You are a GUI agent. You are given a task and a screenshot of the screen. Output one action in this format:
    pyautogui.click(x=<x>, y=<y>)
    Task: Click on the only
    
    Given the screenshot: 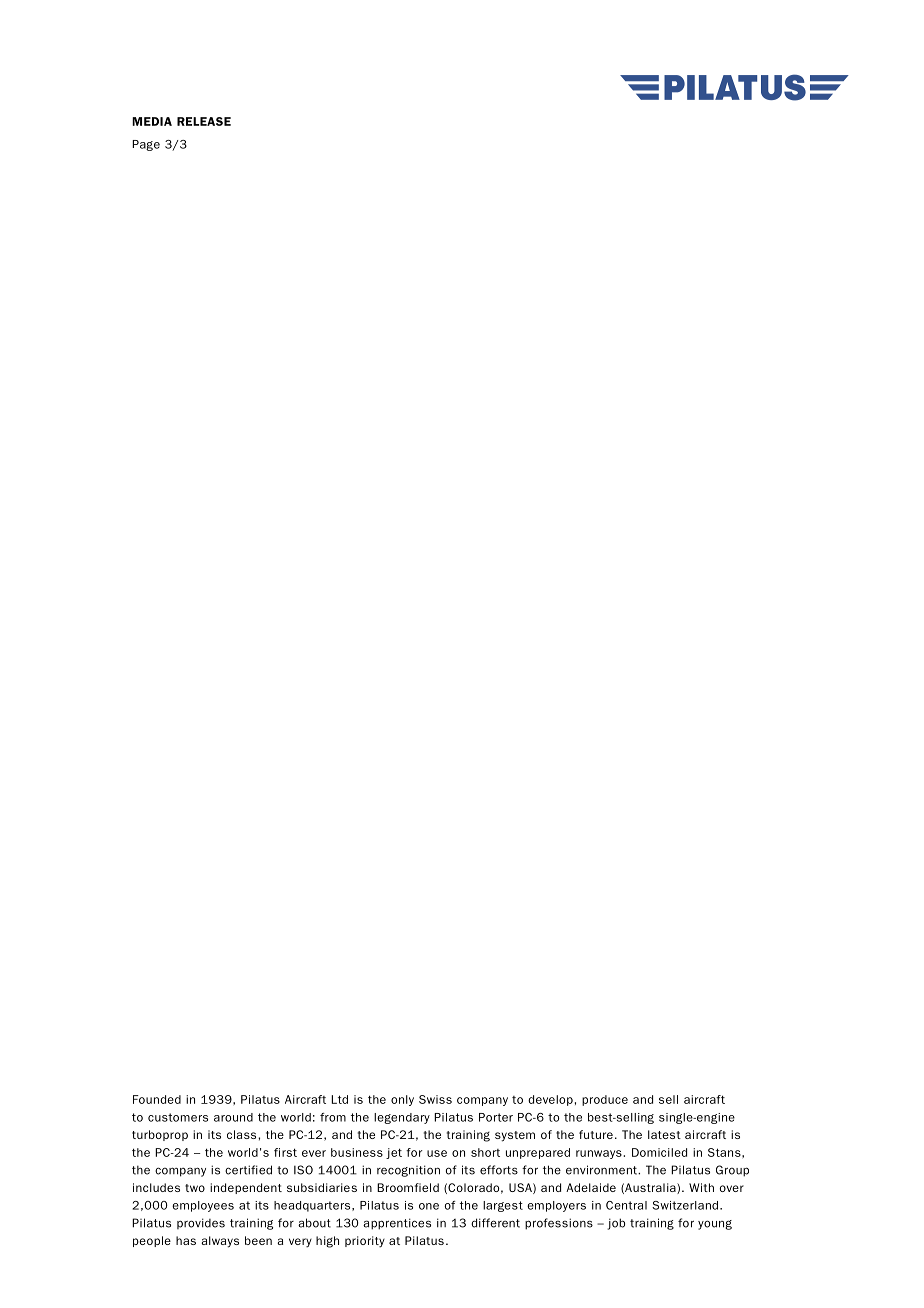 What is the action you would take?
    pyautogui.click(x=402, y=1100)
